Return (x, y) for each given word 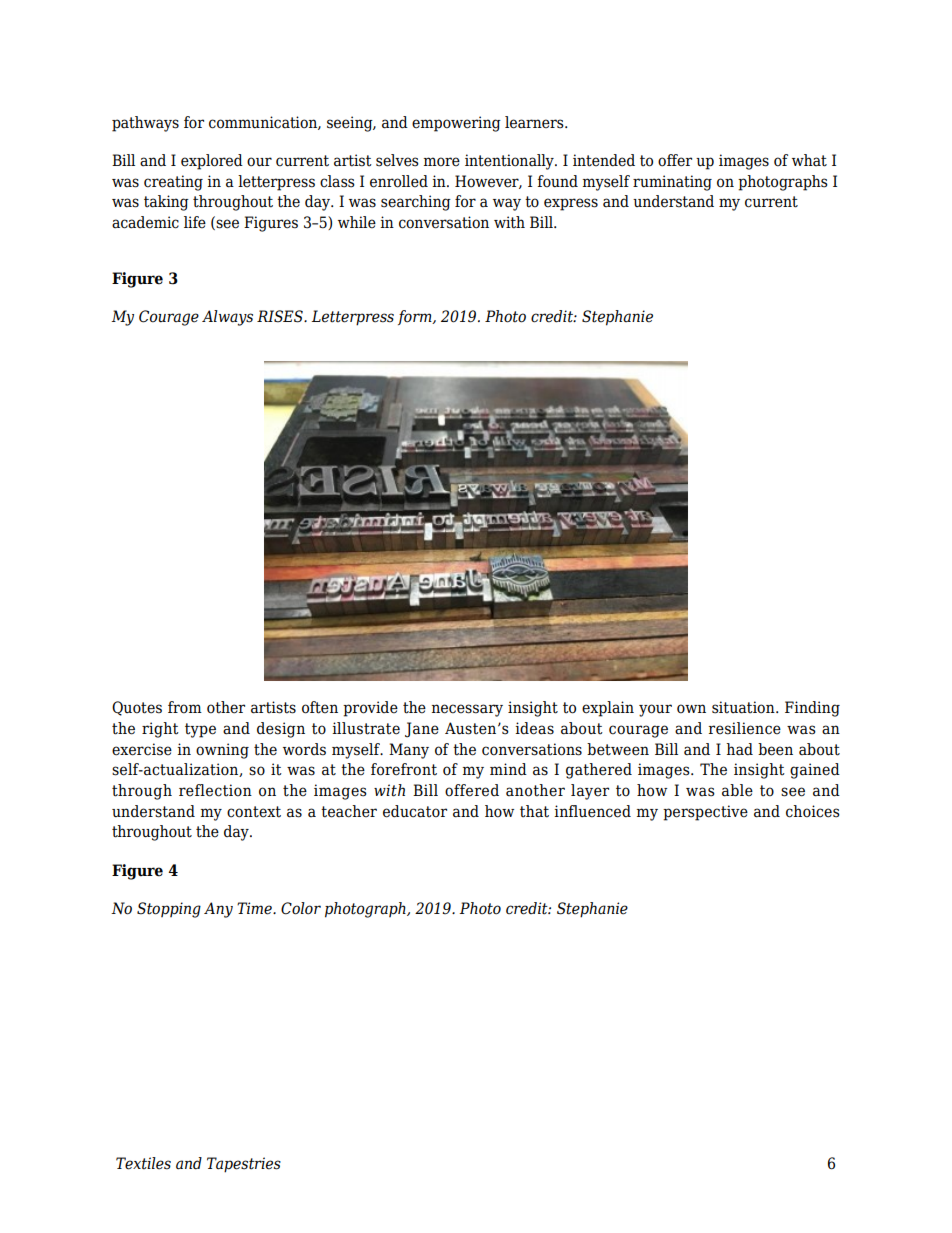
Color (301, 908)
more (442, 162)
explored (212, 162)
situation (744, 707)
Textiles (143, 1163)
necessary (467, 710)
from (185, 707)
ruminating (672, 183)
